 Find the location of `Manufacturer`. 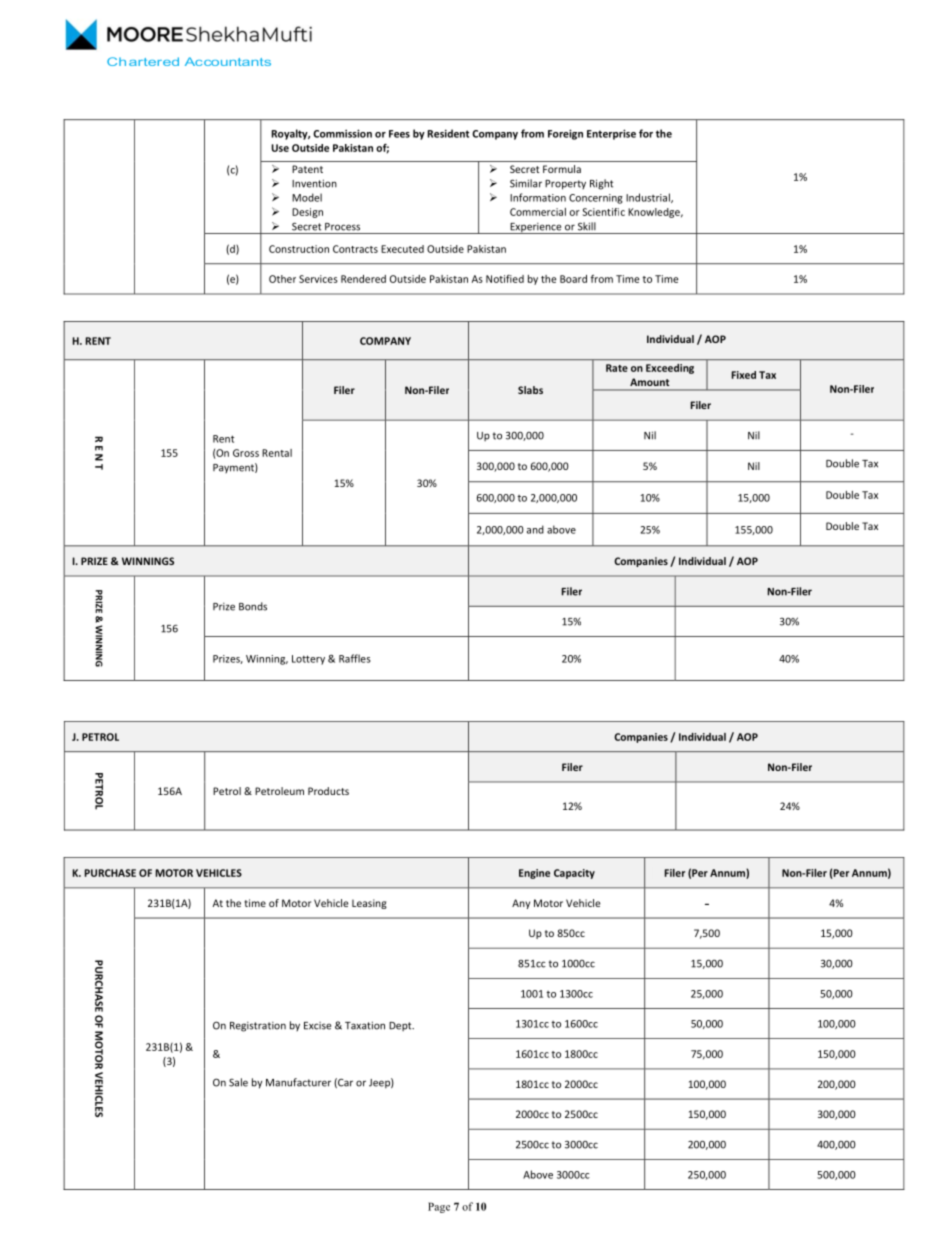

Manufacturer is located at coordinates (298, 1082).
